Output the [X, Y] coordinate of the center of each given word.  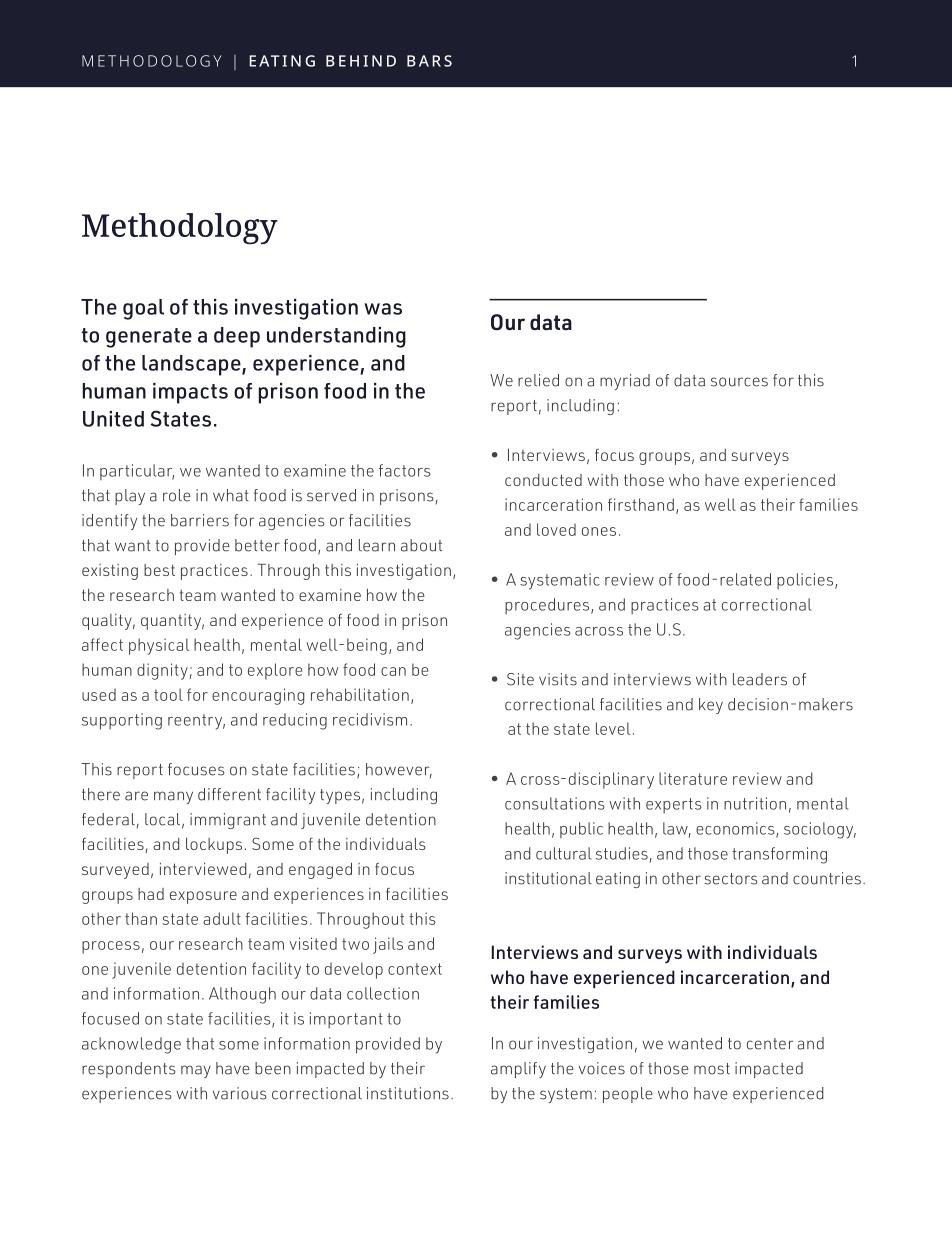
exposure [203, 897]
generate [149, 338]
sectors [731, 879]
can [393, 671]
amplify [518, 1070]
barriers [200, 520]
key [711, 706]
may [196, 1071]
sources [739, 382]
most [712, 1069]
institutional [548, 878]
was [383, 309]
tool [168, 694]
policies [806, 581]
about [421, 545]
